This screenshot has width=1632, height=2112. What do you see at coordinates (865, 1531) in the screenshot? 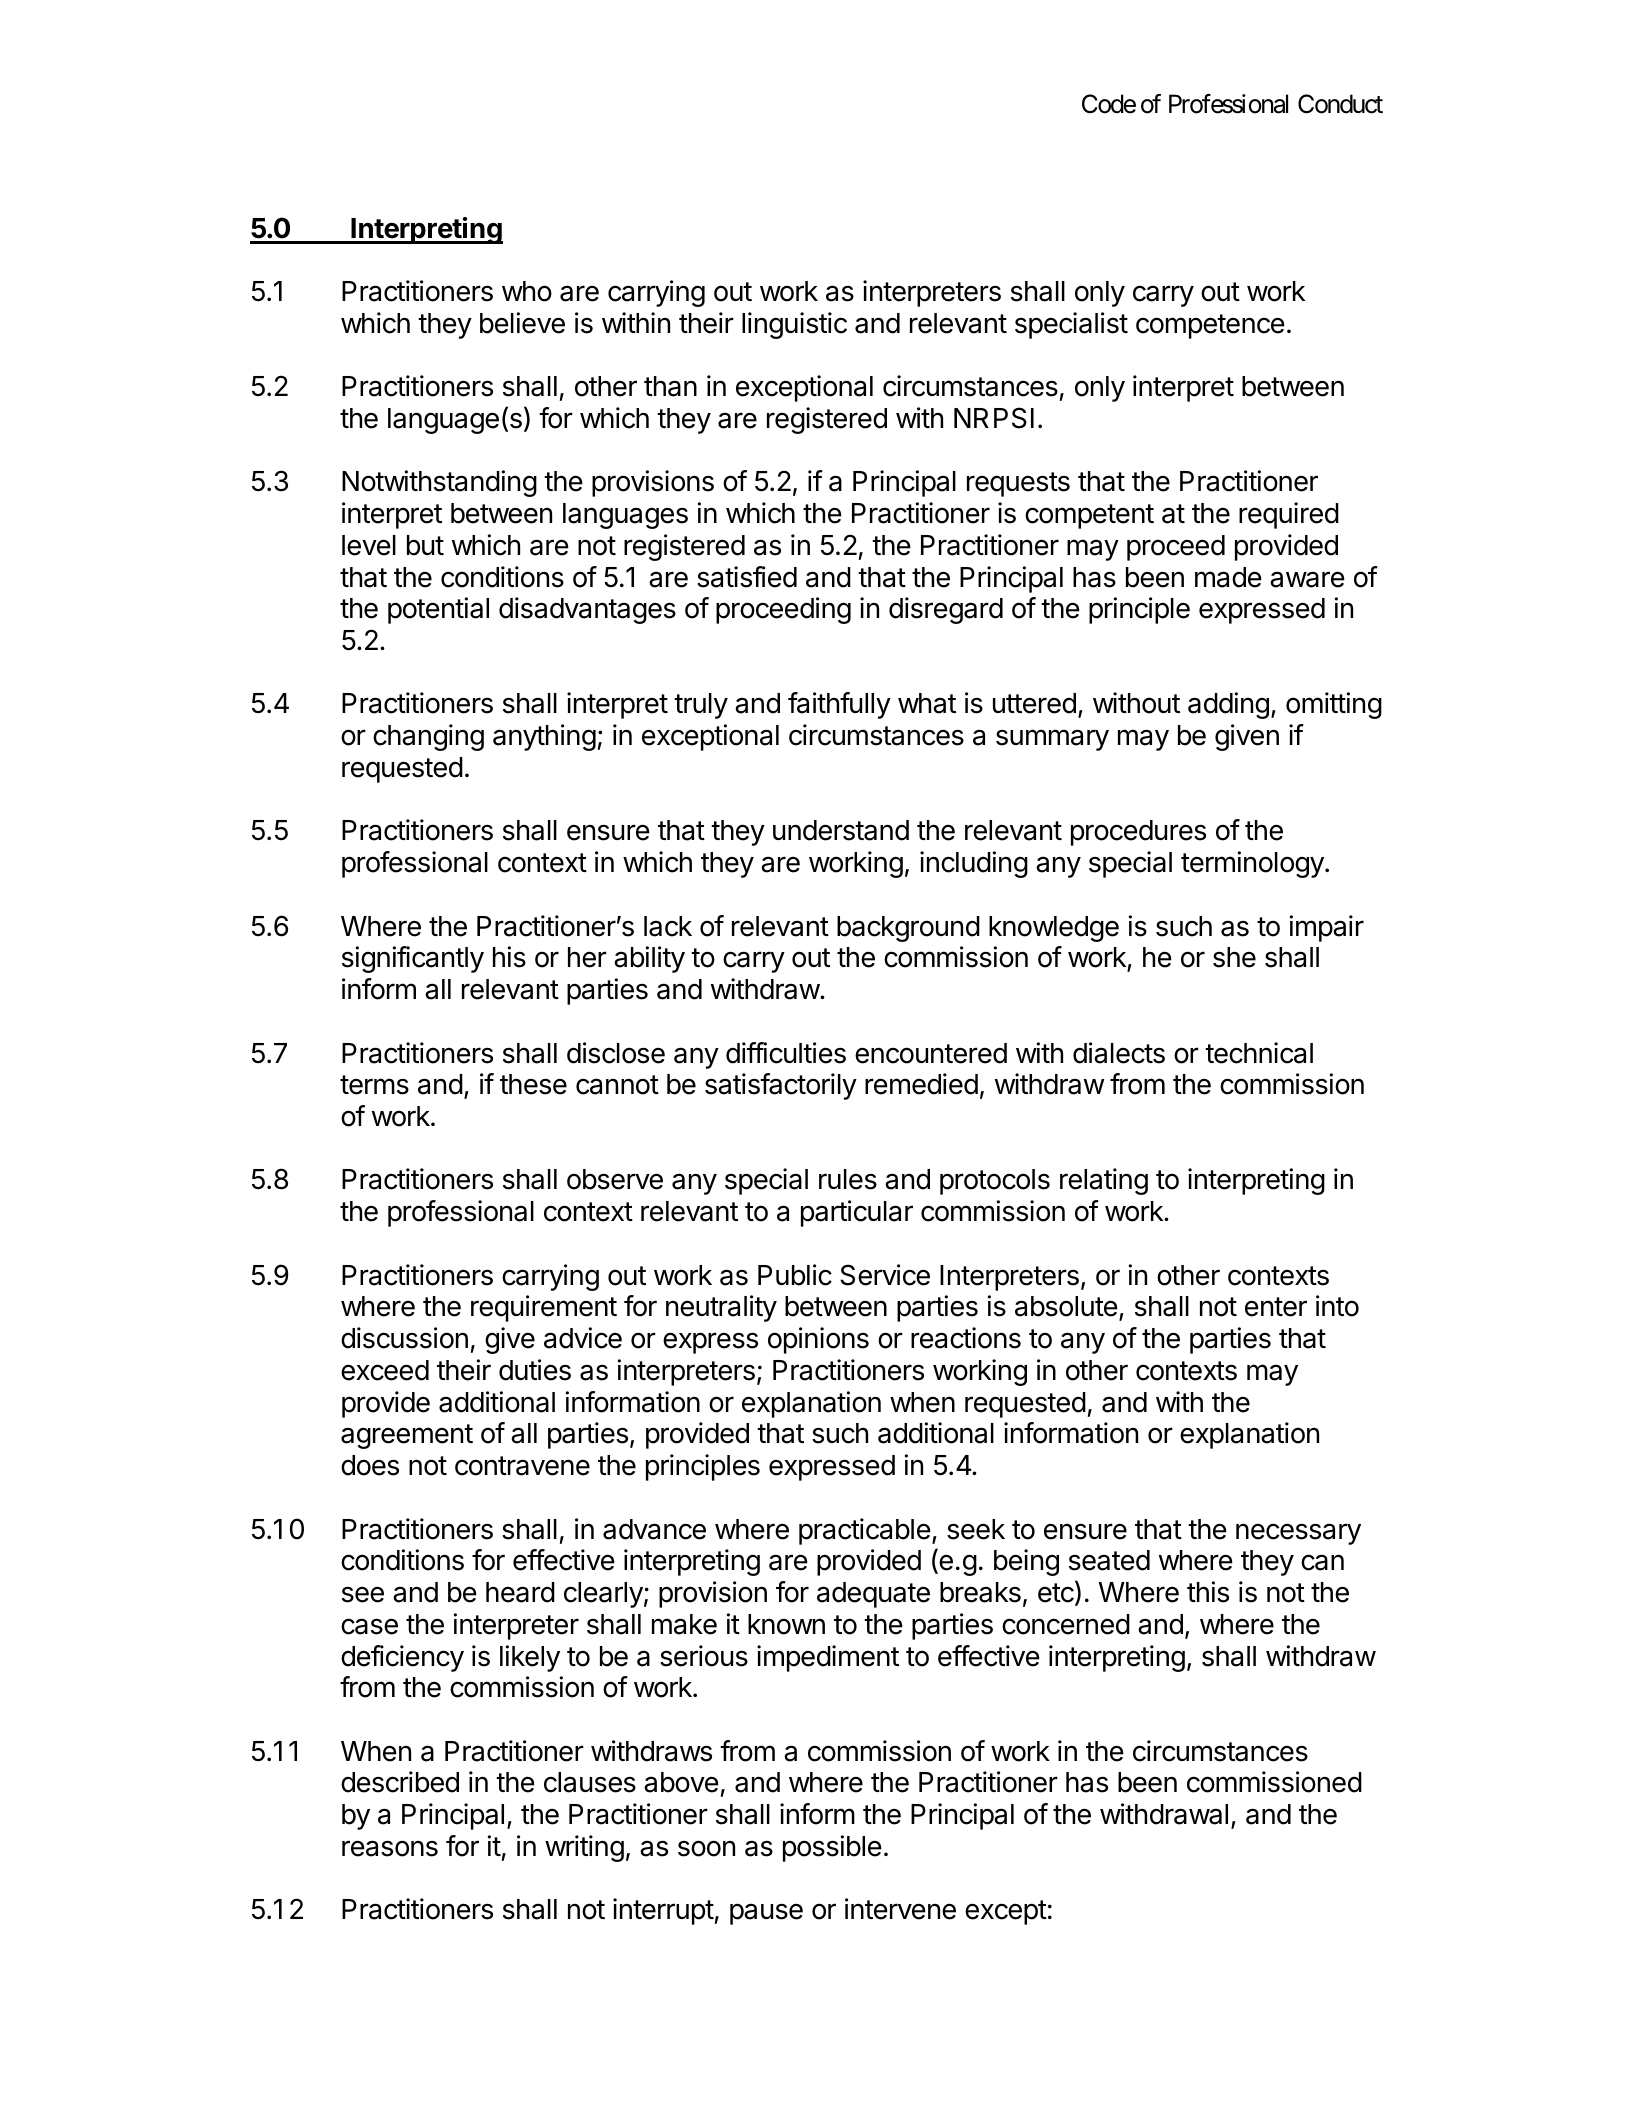
I see `practicable` at bounding box center [865, 1531].
